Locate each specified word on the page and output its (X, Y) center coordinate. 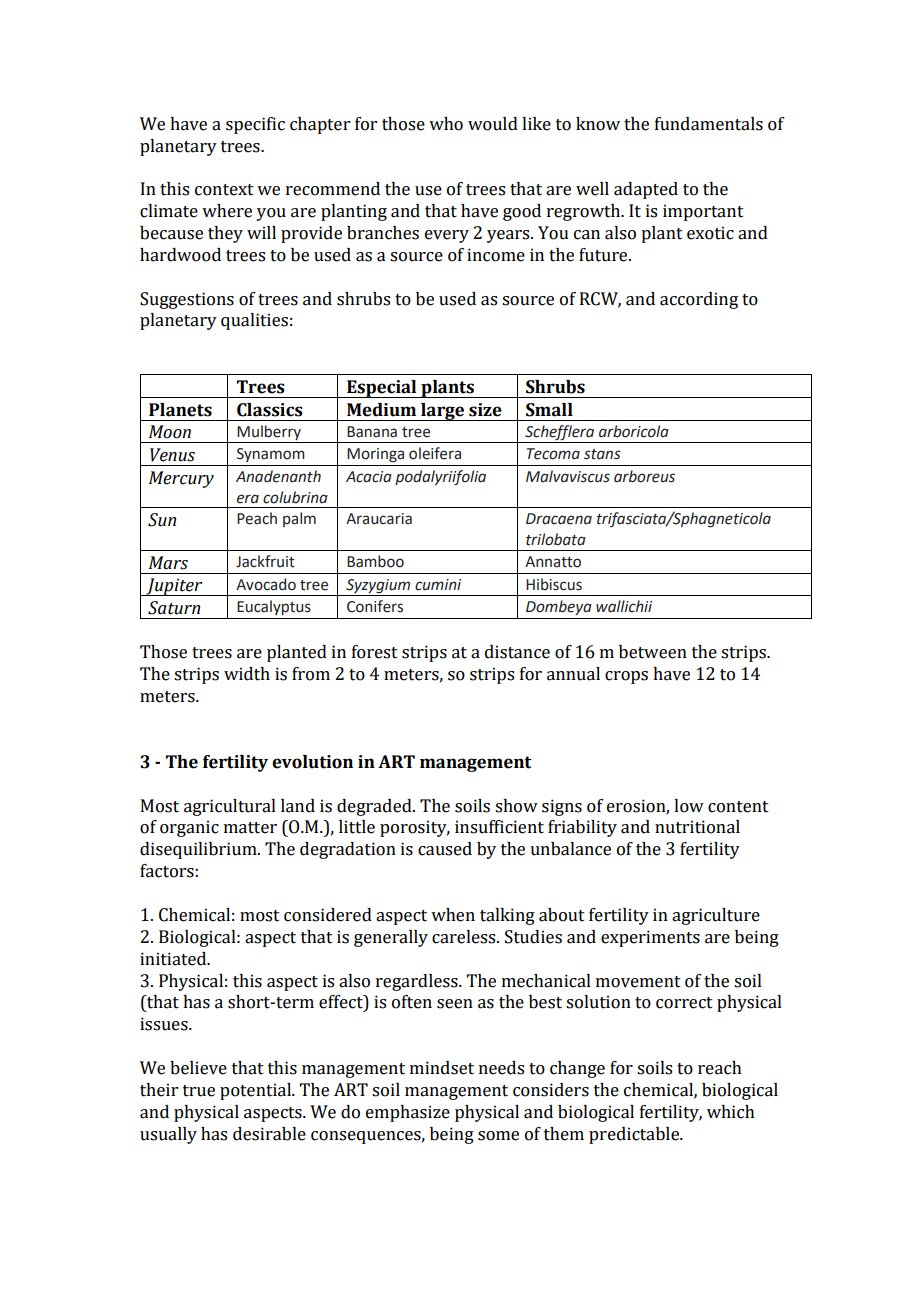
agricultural (230, 807)
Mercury (181, 479)
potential (257, 1091)
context (224, 190)
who (446, 124)
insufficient (499, 827)
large (443, 412)
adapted (646, 190)
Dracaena (559, 519)
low (689, 806)
